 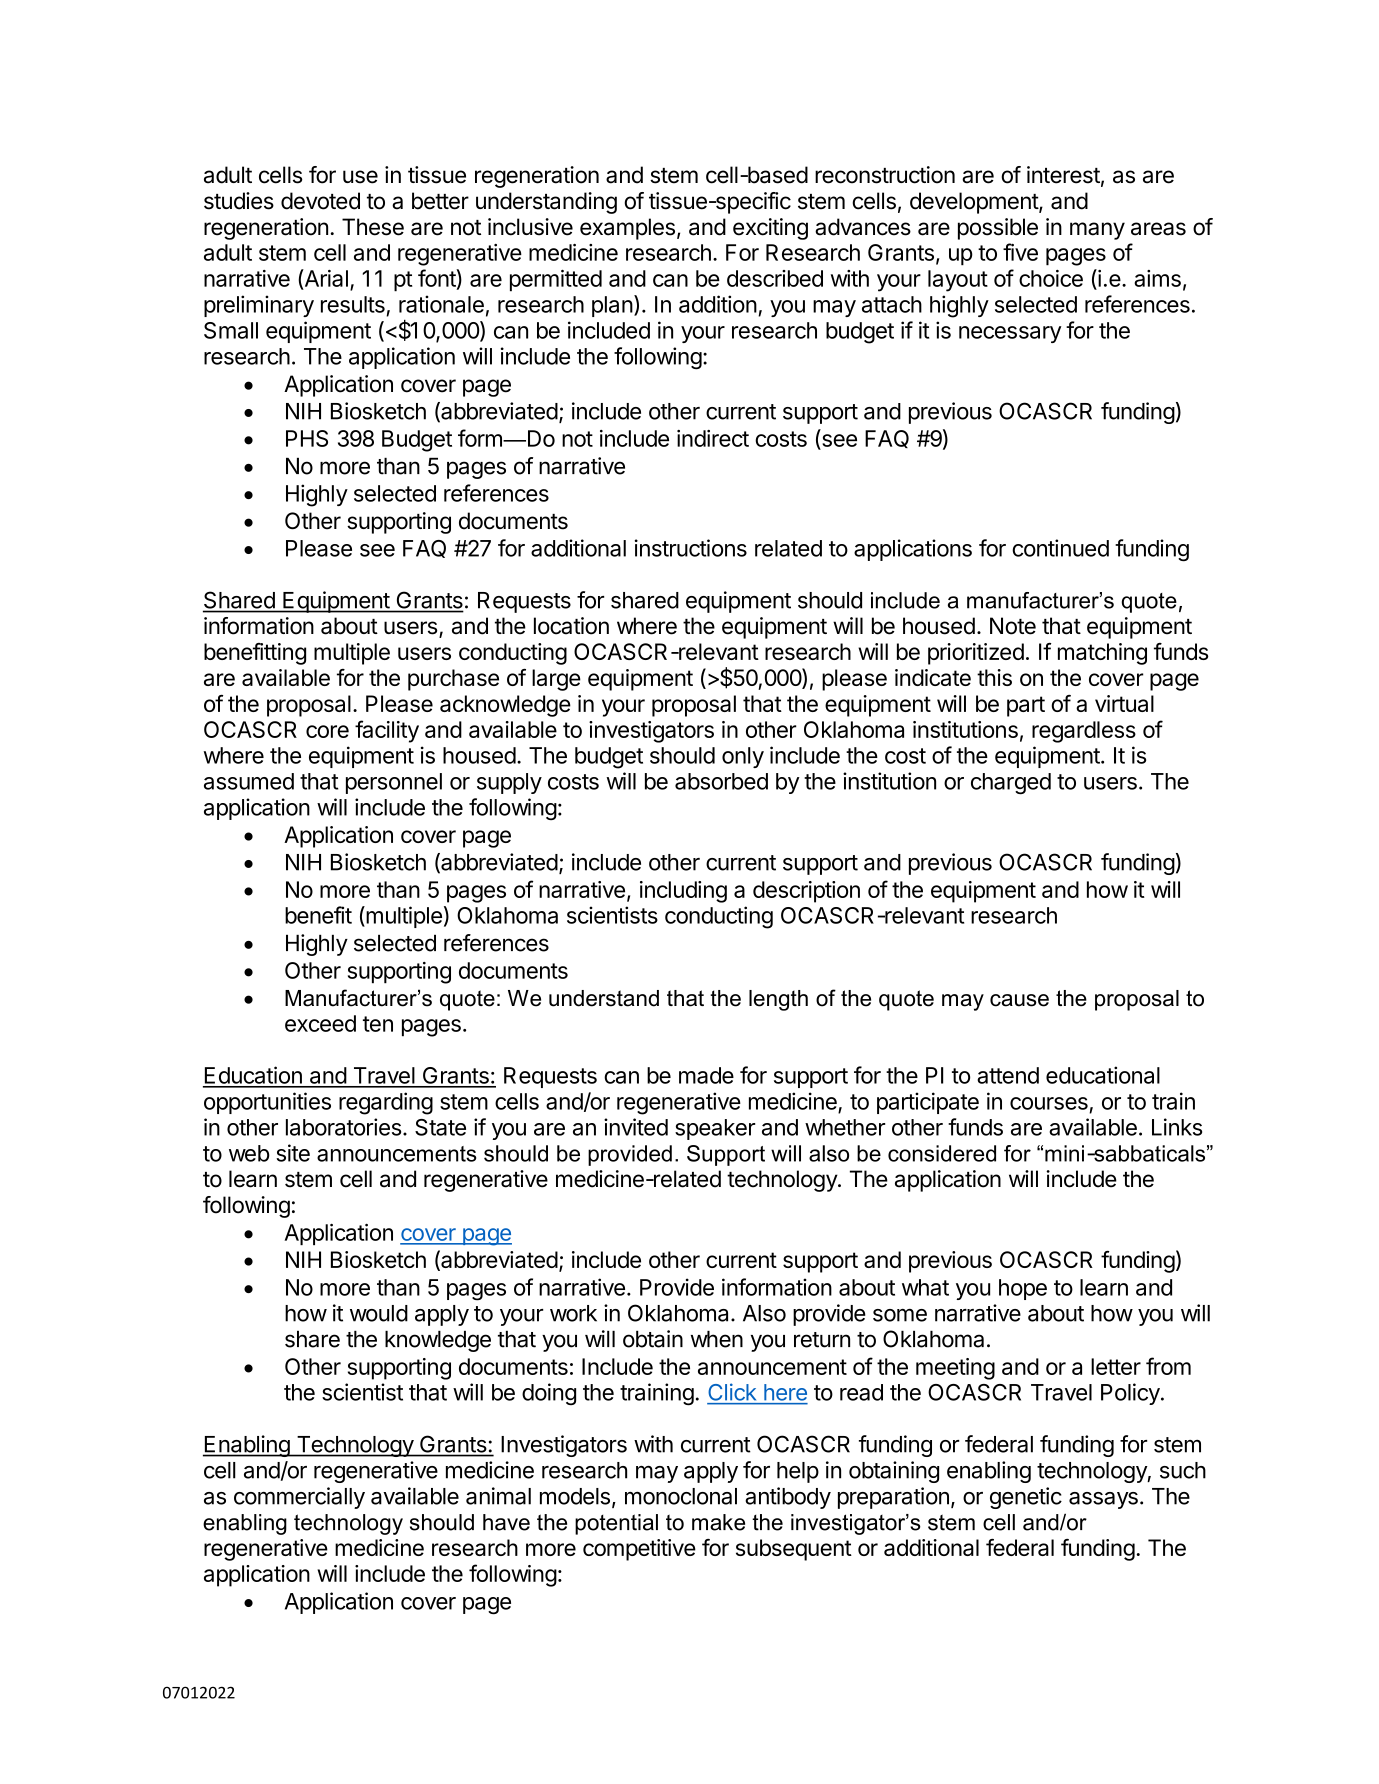 I want to click on exciting, so click(x=770, y=229).
